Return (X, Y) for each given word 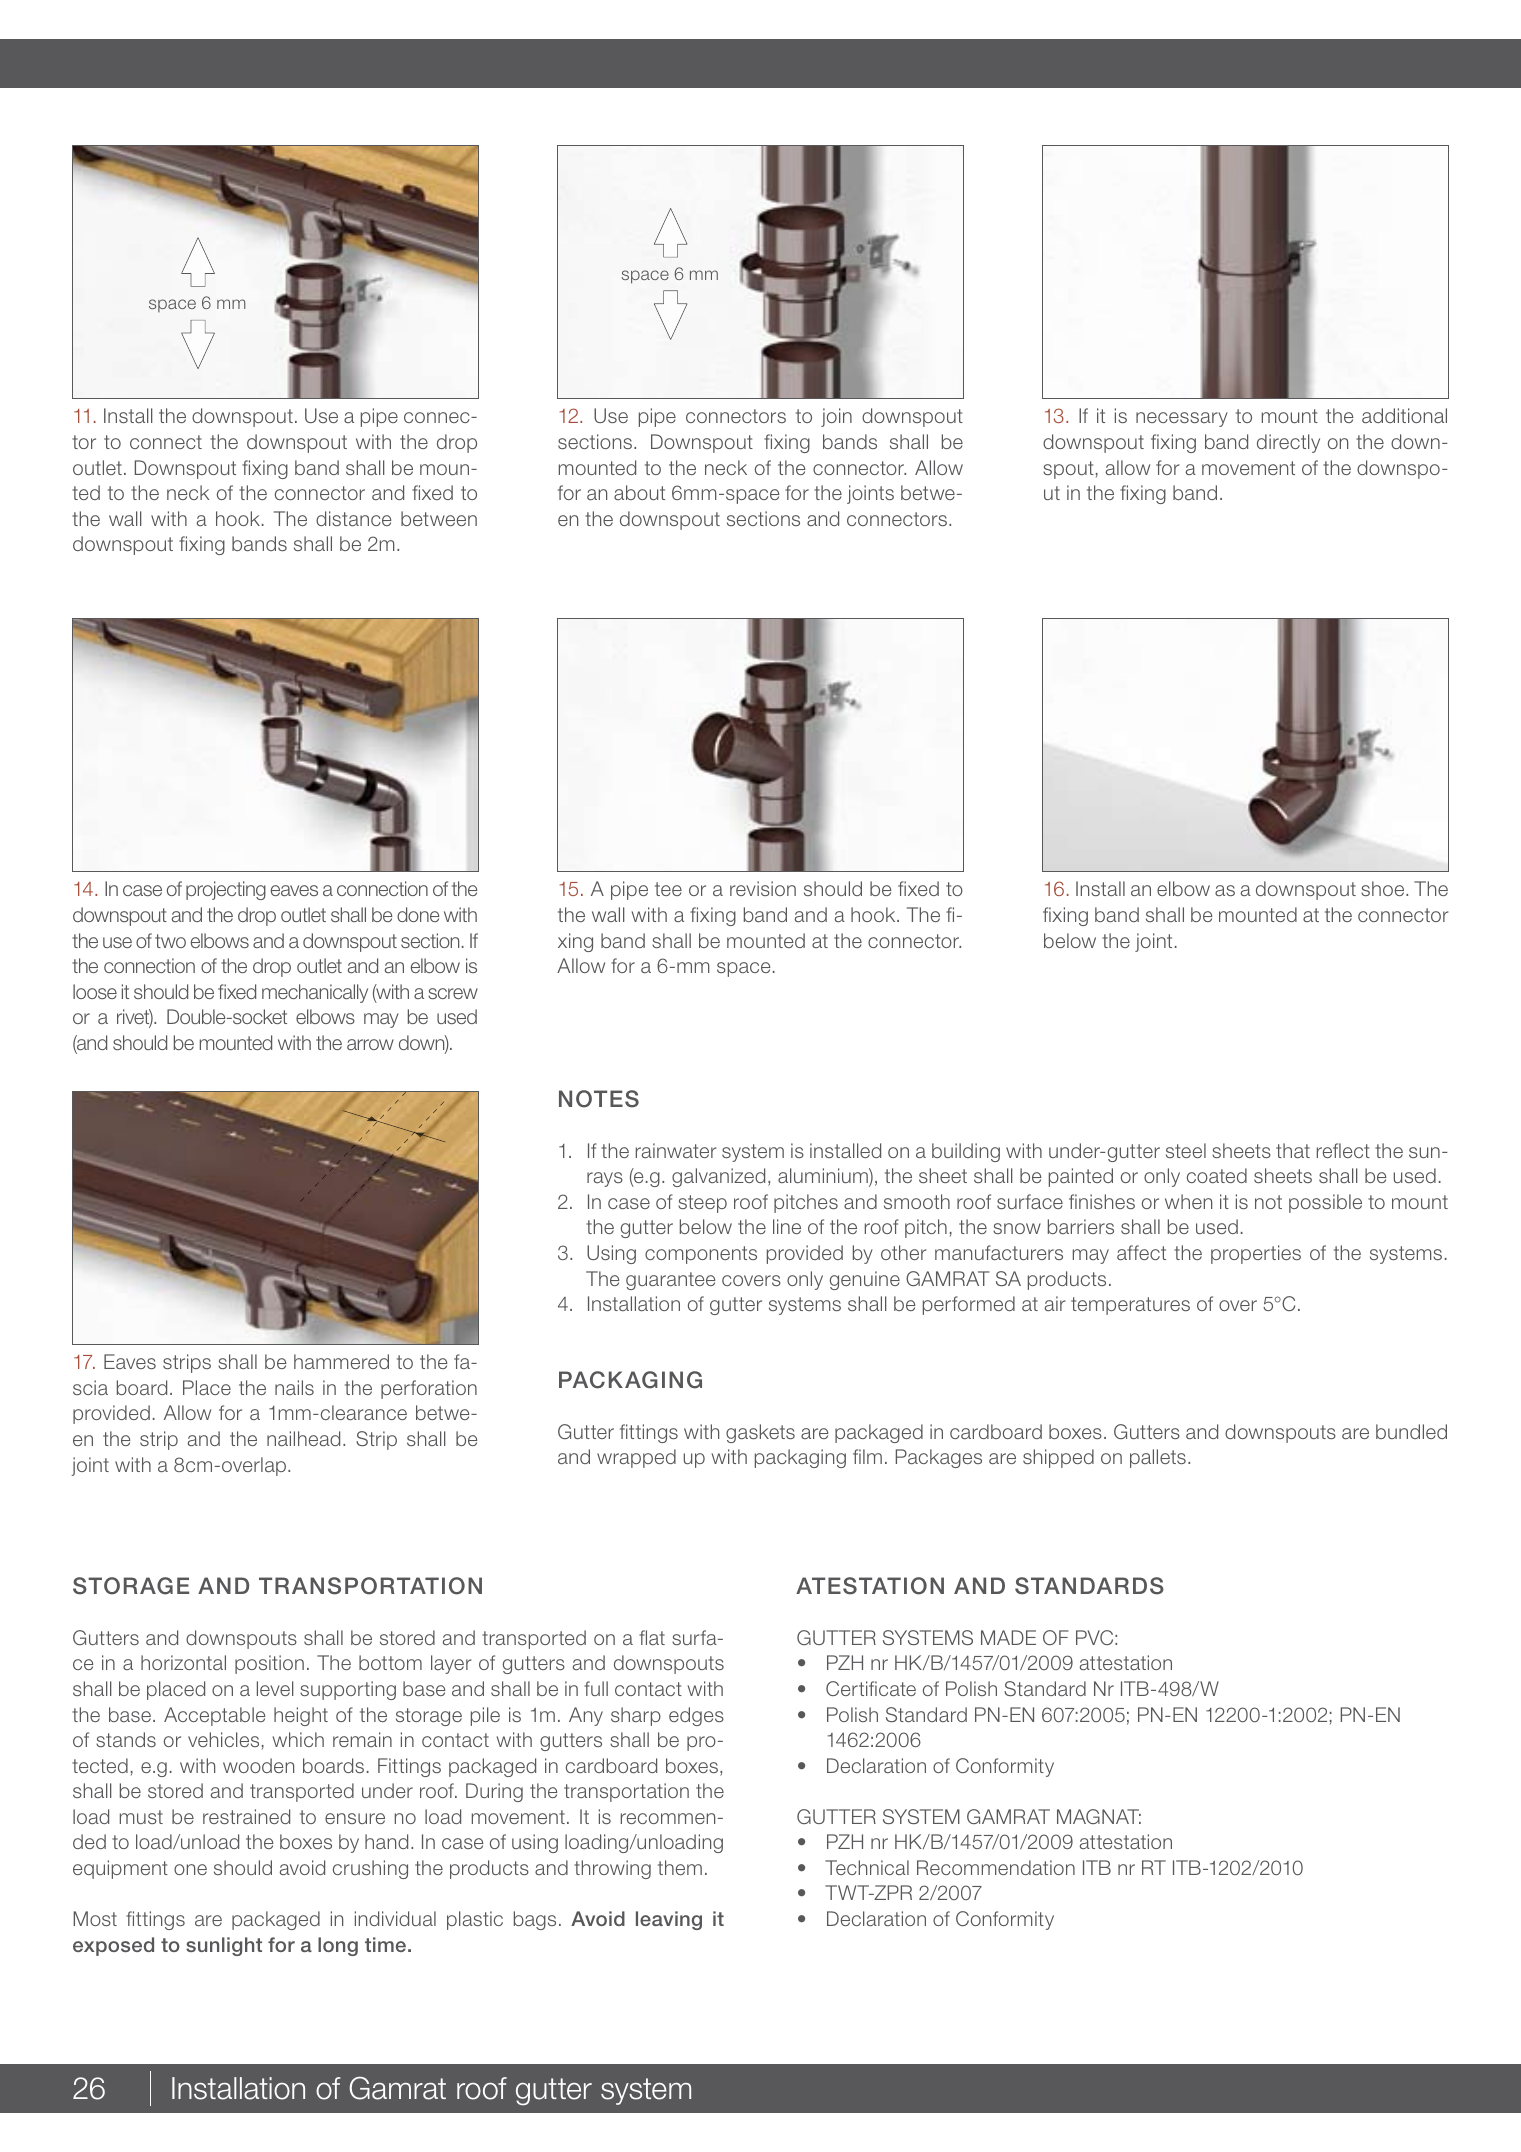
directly (1288, 443)
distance (353, 518)
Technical (867, 1867)
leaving (669, 1920)
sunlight (224, 1946)
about (639, 492)
